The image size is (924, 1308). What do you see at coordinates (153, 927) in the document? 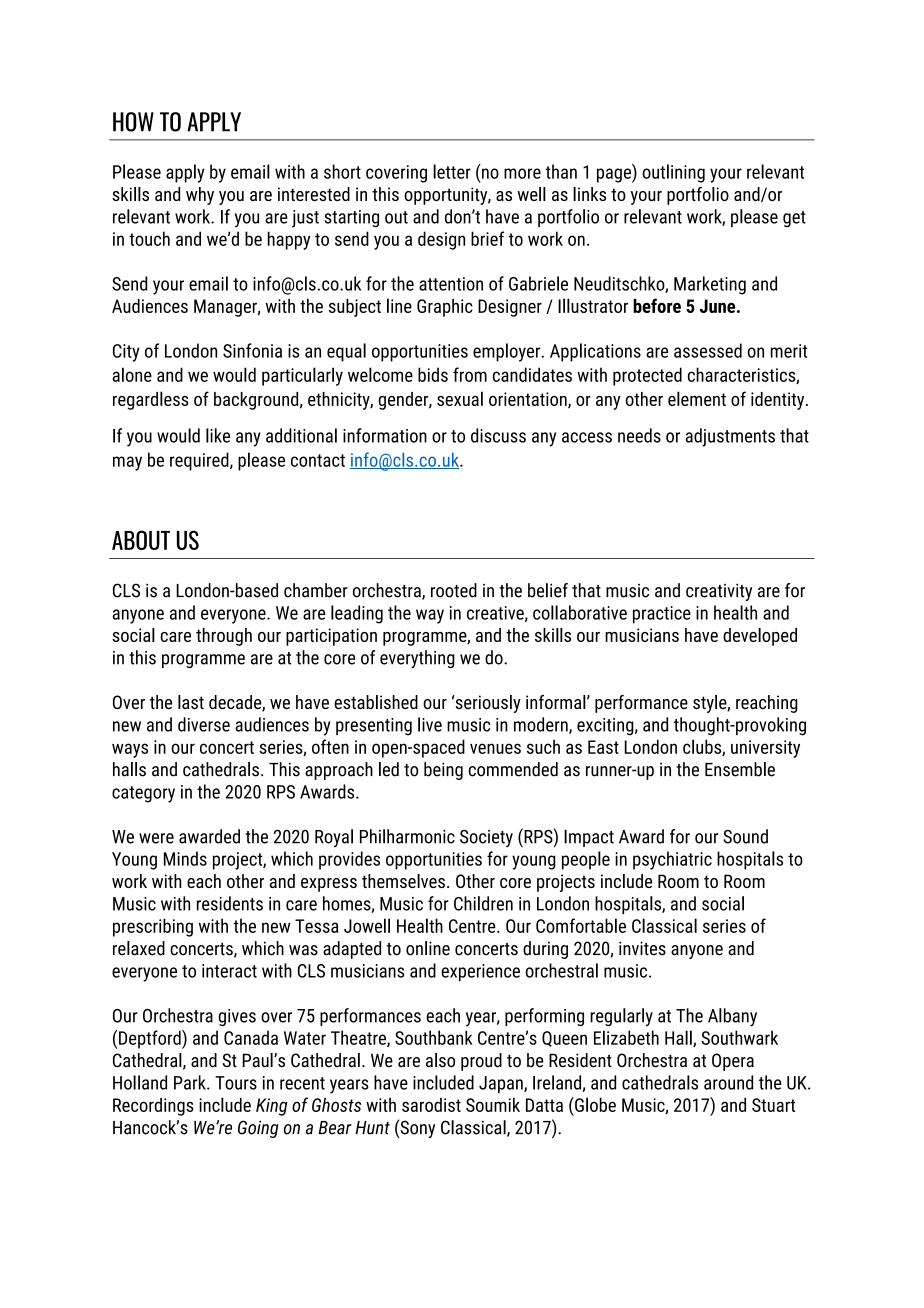
I see `prescribing` at bounding box center [153, 927].
